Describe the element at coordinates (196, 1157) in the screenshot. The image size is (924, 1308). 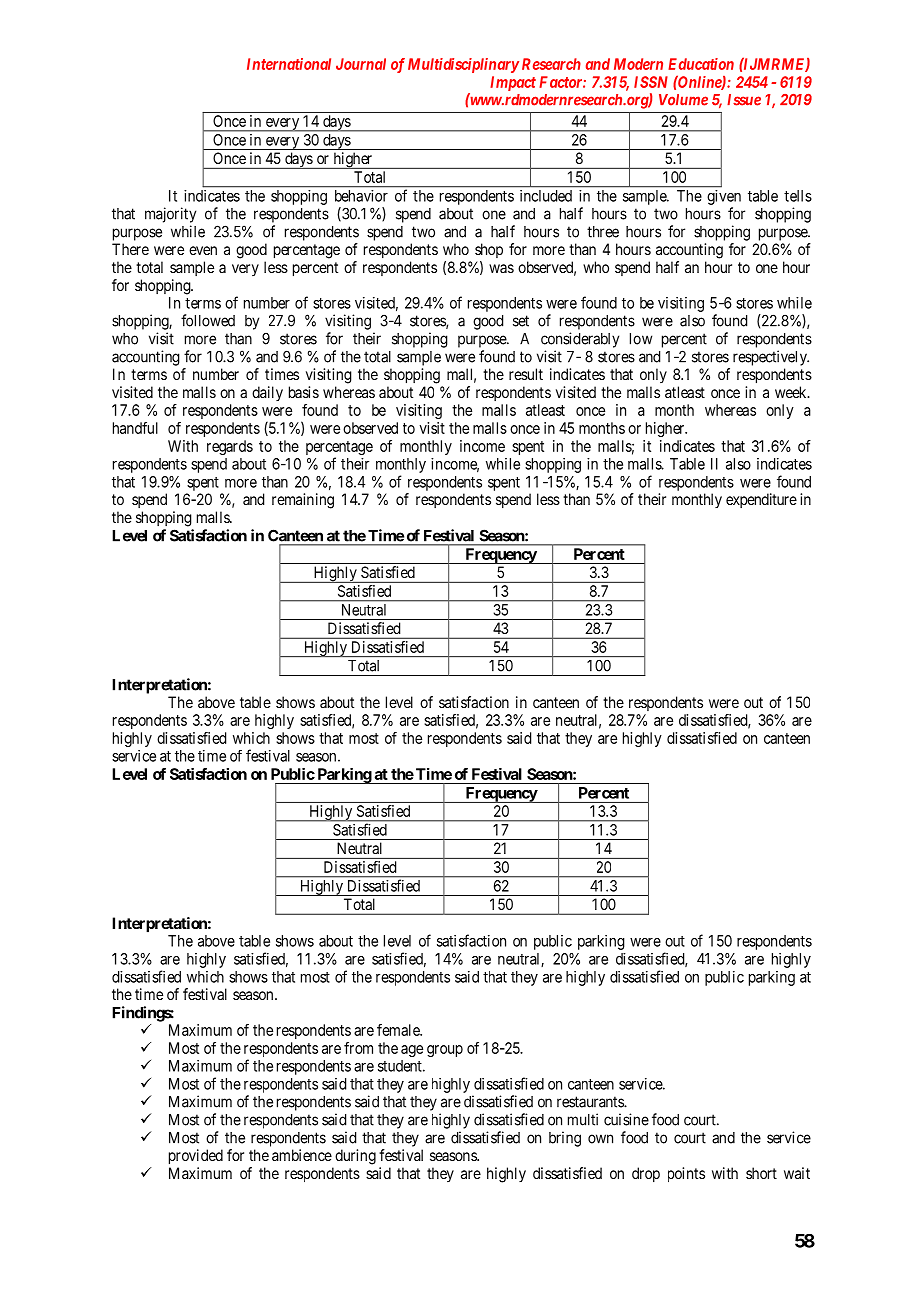
I see `provided` at that location.
